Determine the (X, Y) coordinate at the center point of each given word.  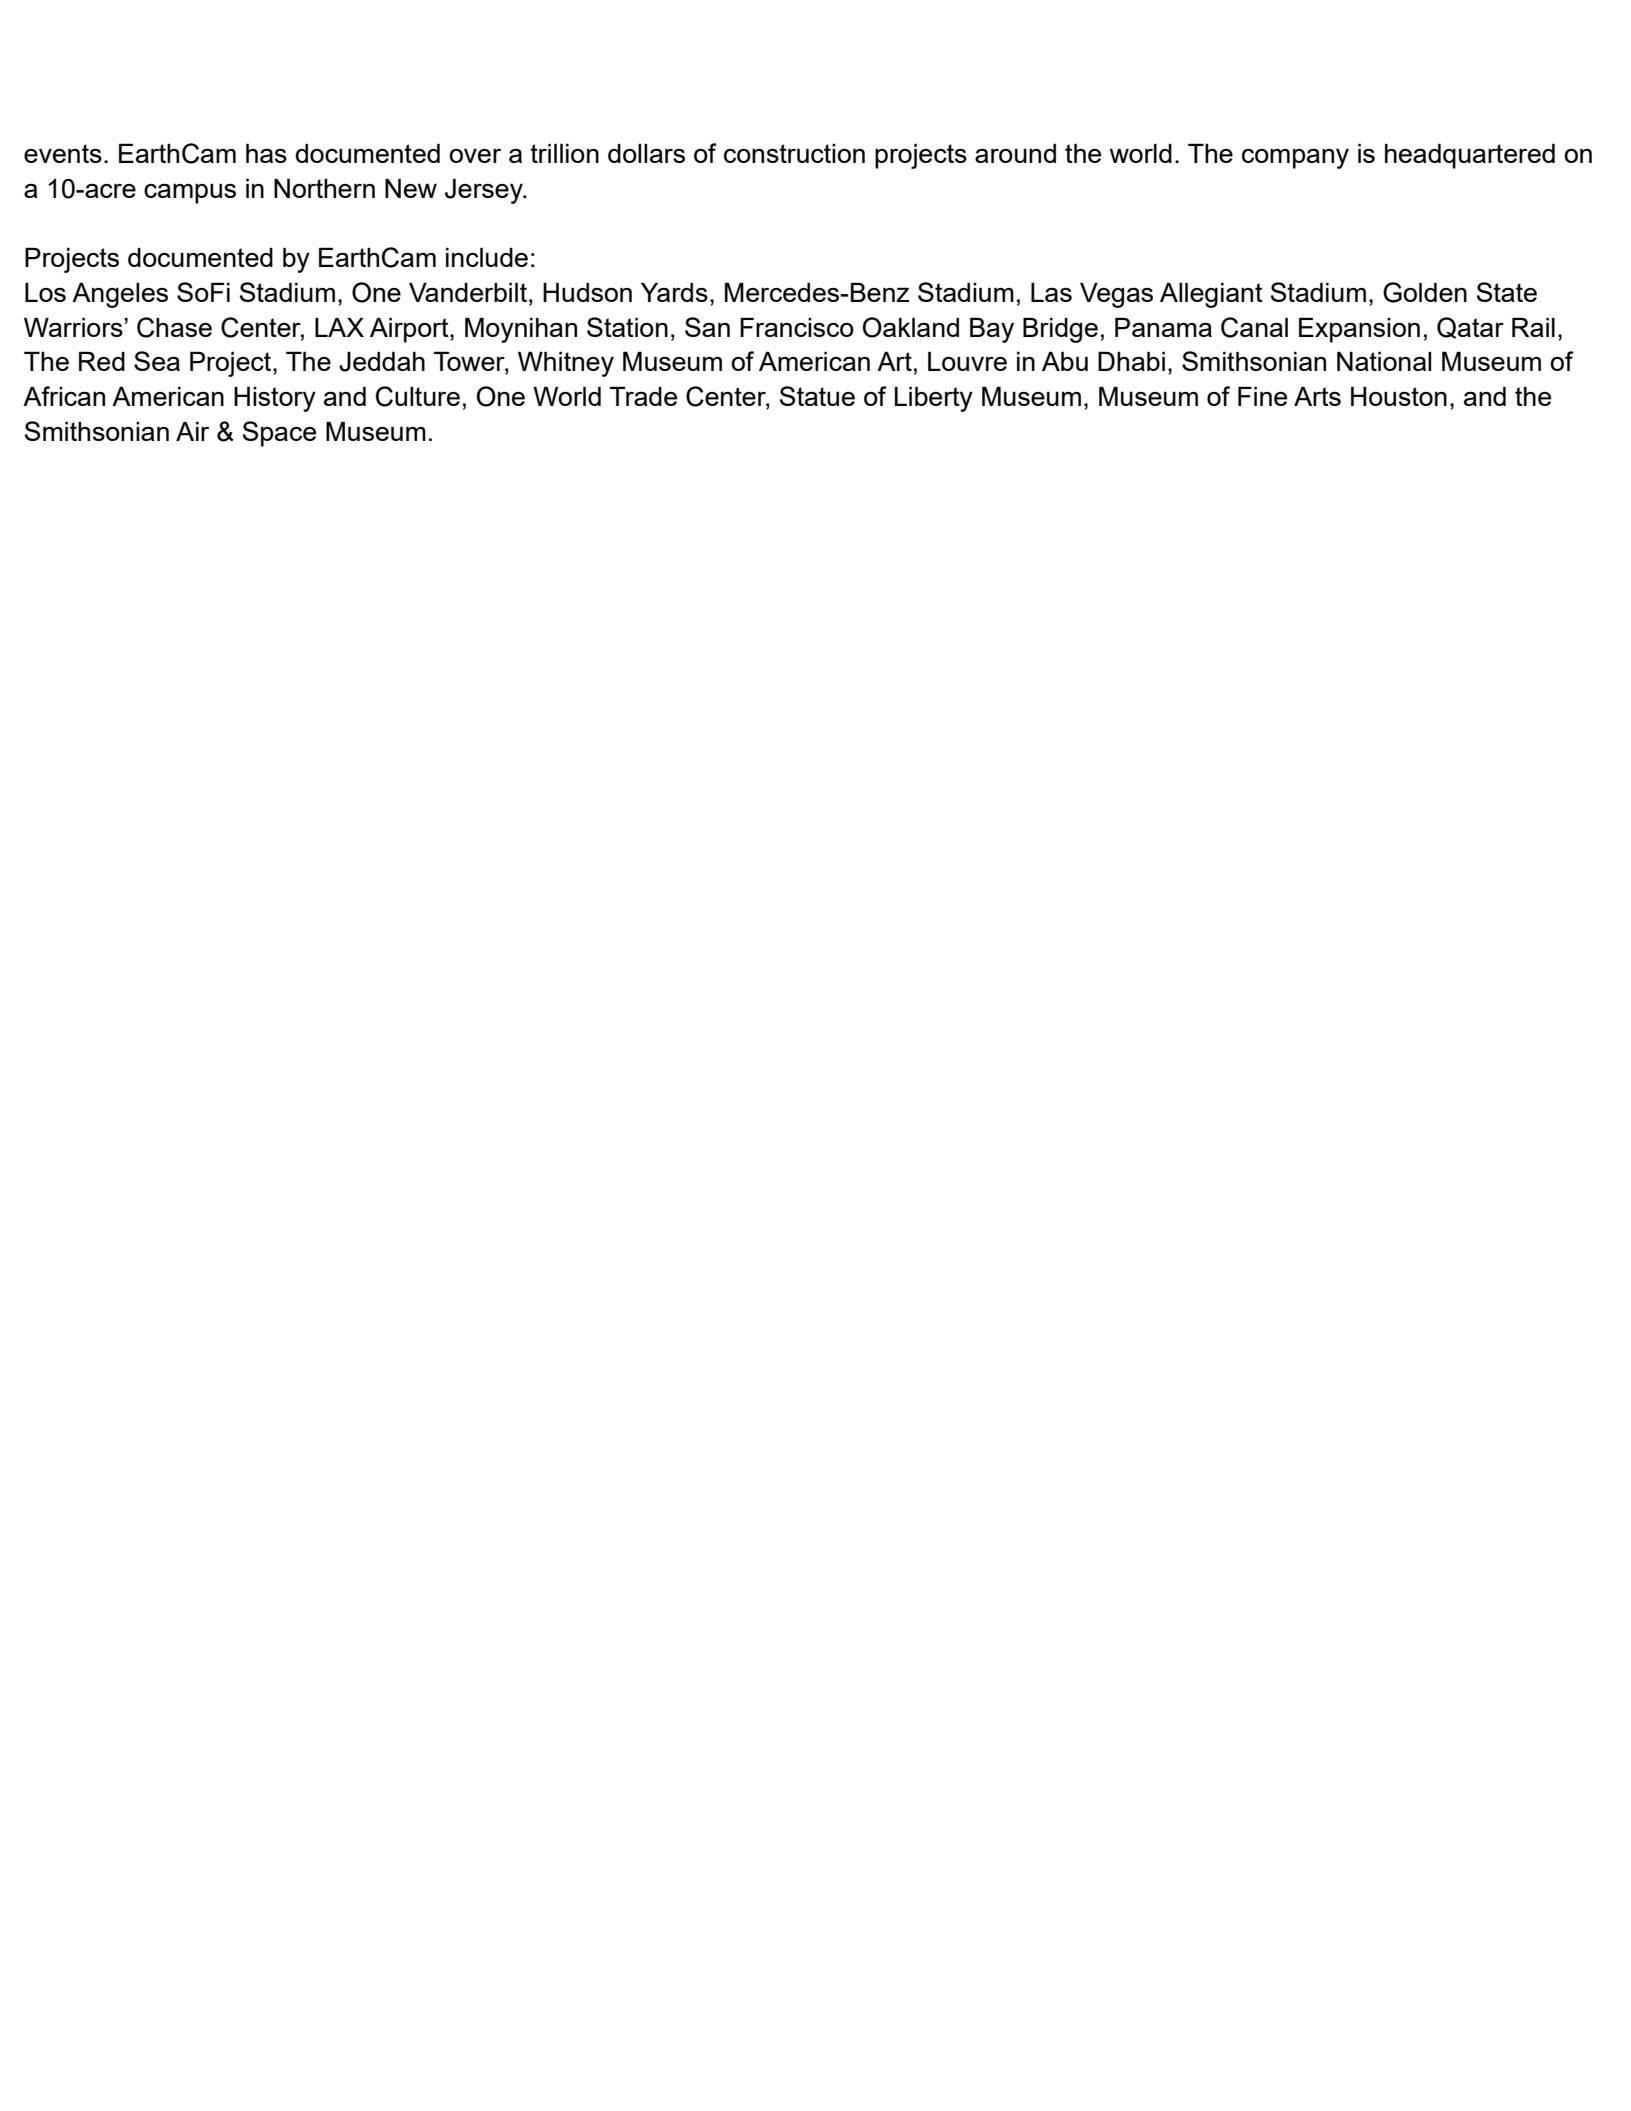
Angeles (120, 295)
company (1295, 159)
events (63, 153)
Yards (674, 292)
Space (279, 434)
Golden (1425, 292)
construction (794, 153)
